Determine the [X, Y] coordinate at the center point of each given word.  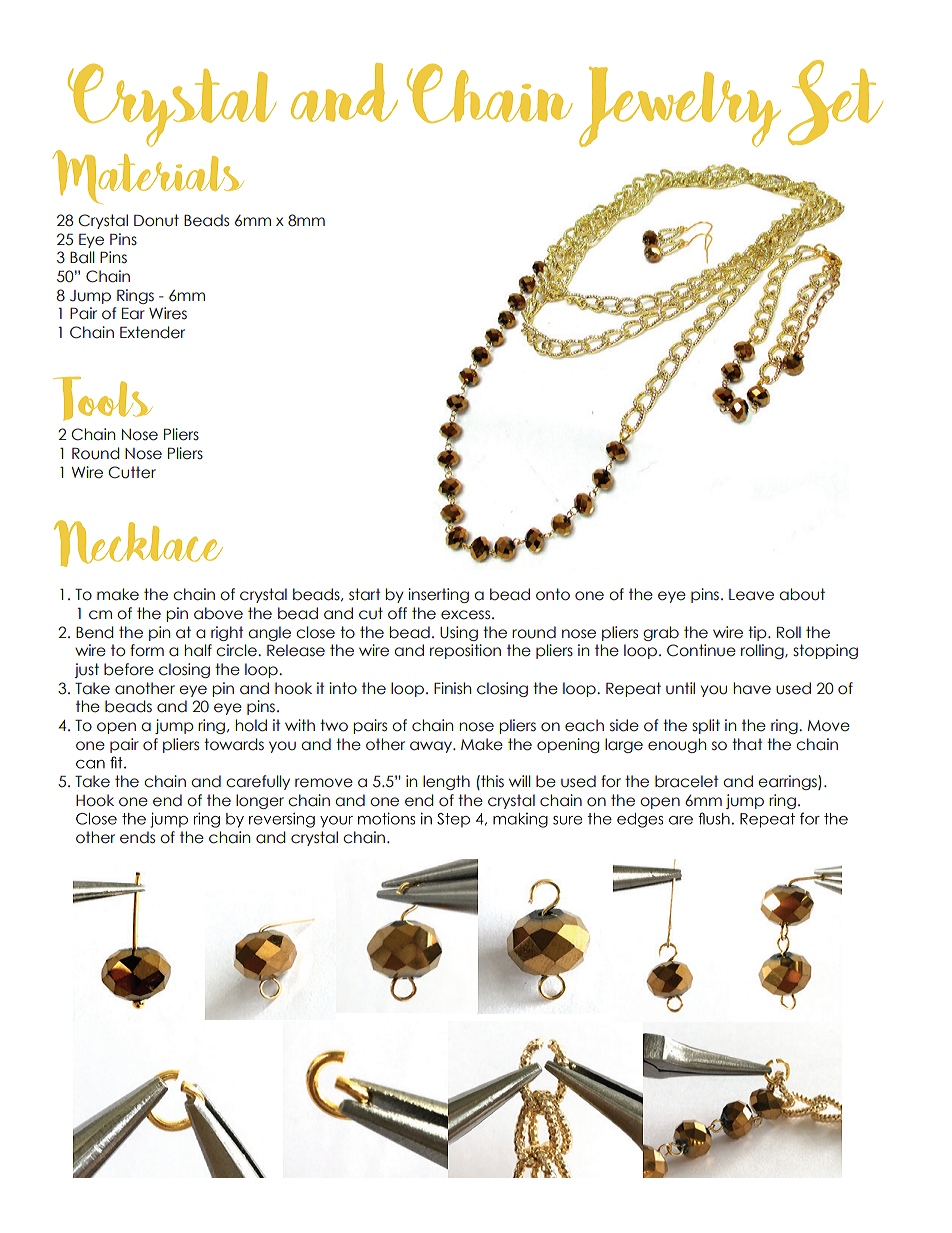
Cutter [132, 472]
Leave [751, 595]
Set [835, 102]
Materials [148, 177]
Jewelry [680, 107]
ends [137, 837]
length [446, 782]
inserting [438, 595]
